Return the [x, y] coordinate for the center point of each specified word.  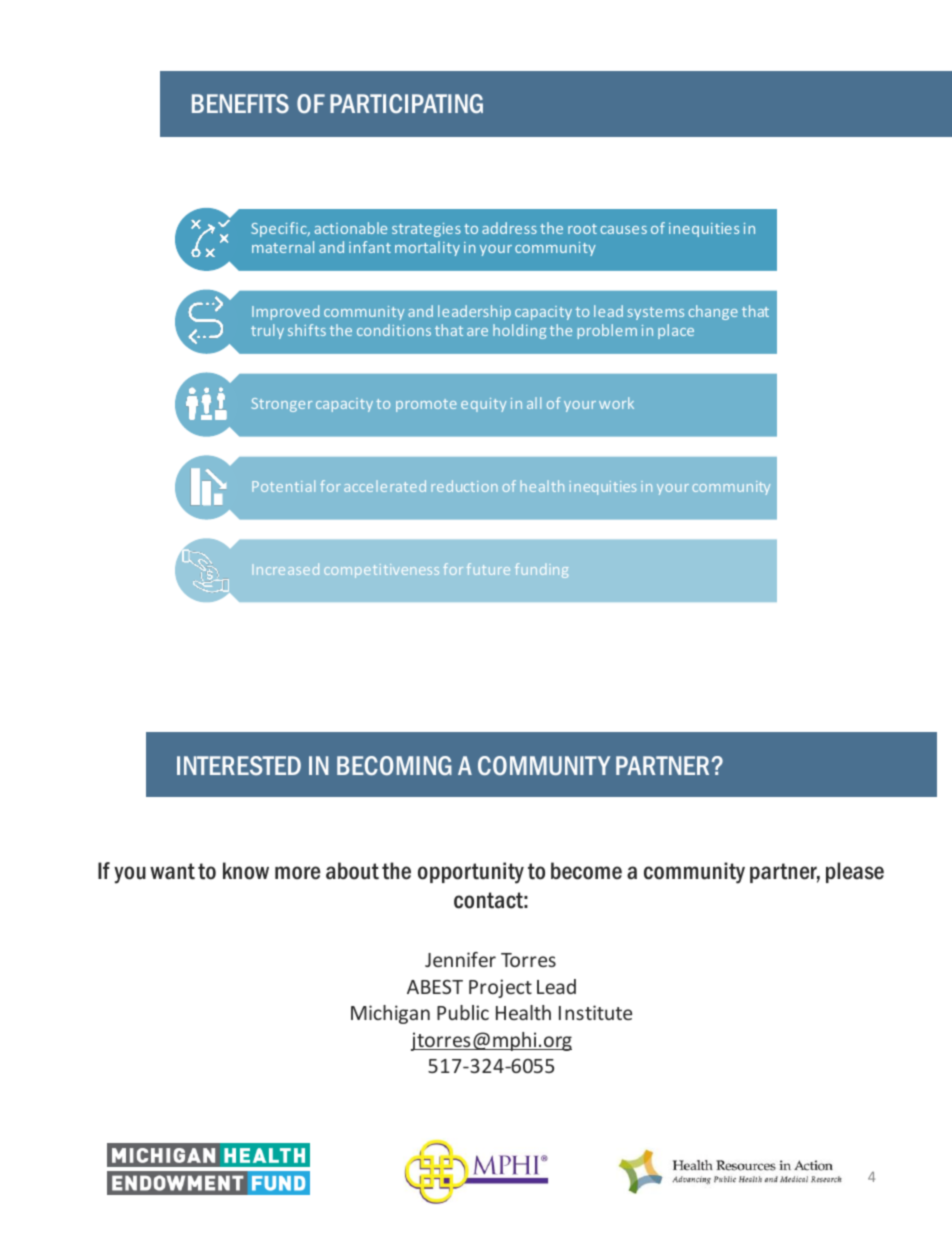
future [488, 569]
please [855, 872]
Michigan [390, 1014]
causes [623, 230]
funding [541, 570]
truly [267, 331]
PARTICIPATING [406, 103]
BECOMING [394, 765]
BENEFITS [240, 103]
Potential [283, 486]
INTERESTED [239, 765]
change [713, 312]
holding [519, 331]
